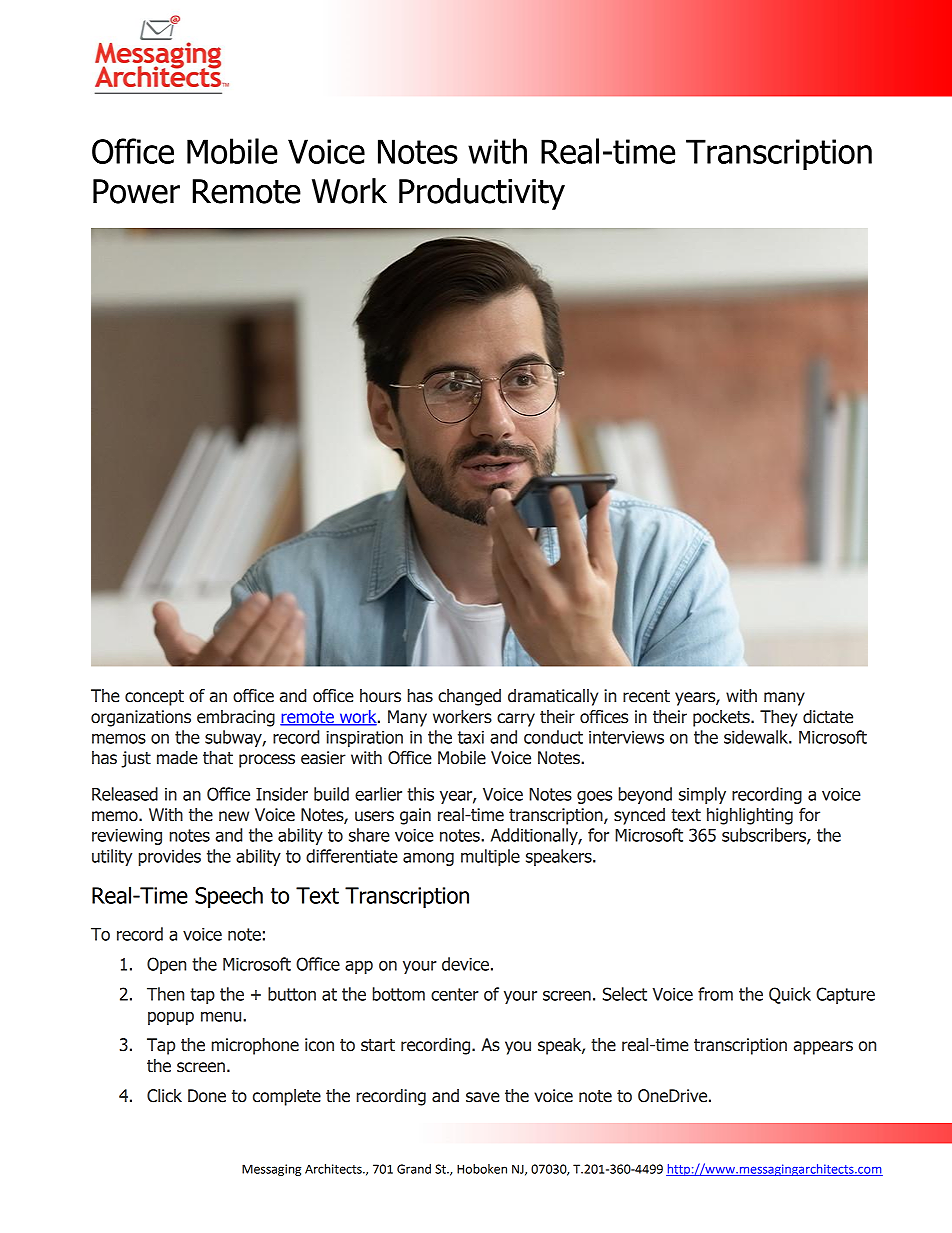  Describe the element at coordinates (516, 720) in the page. I see `carry` at that location.
